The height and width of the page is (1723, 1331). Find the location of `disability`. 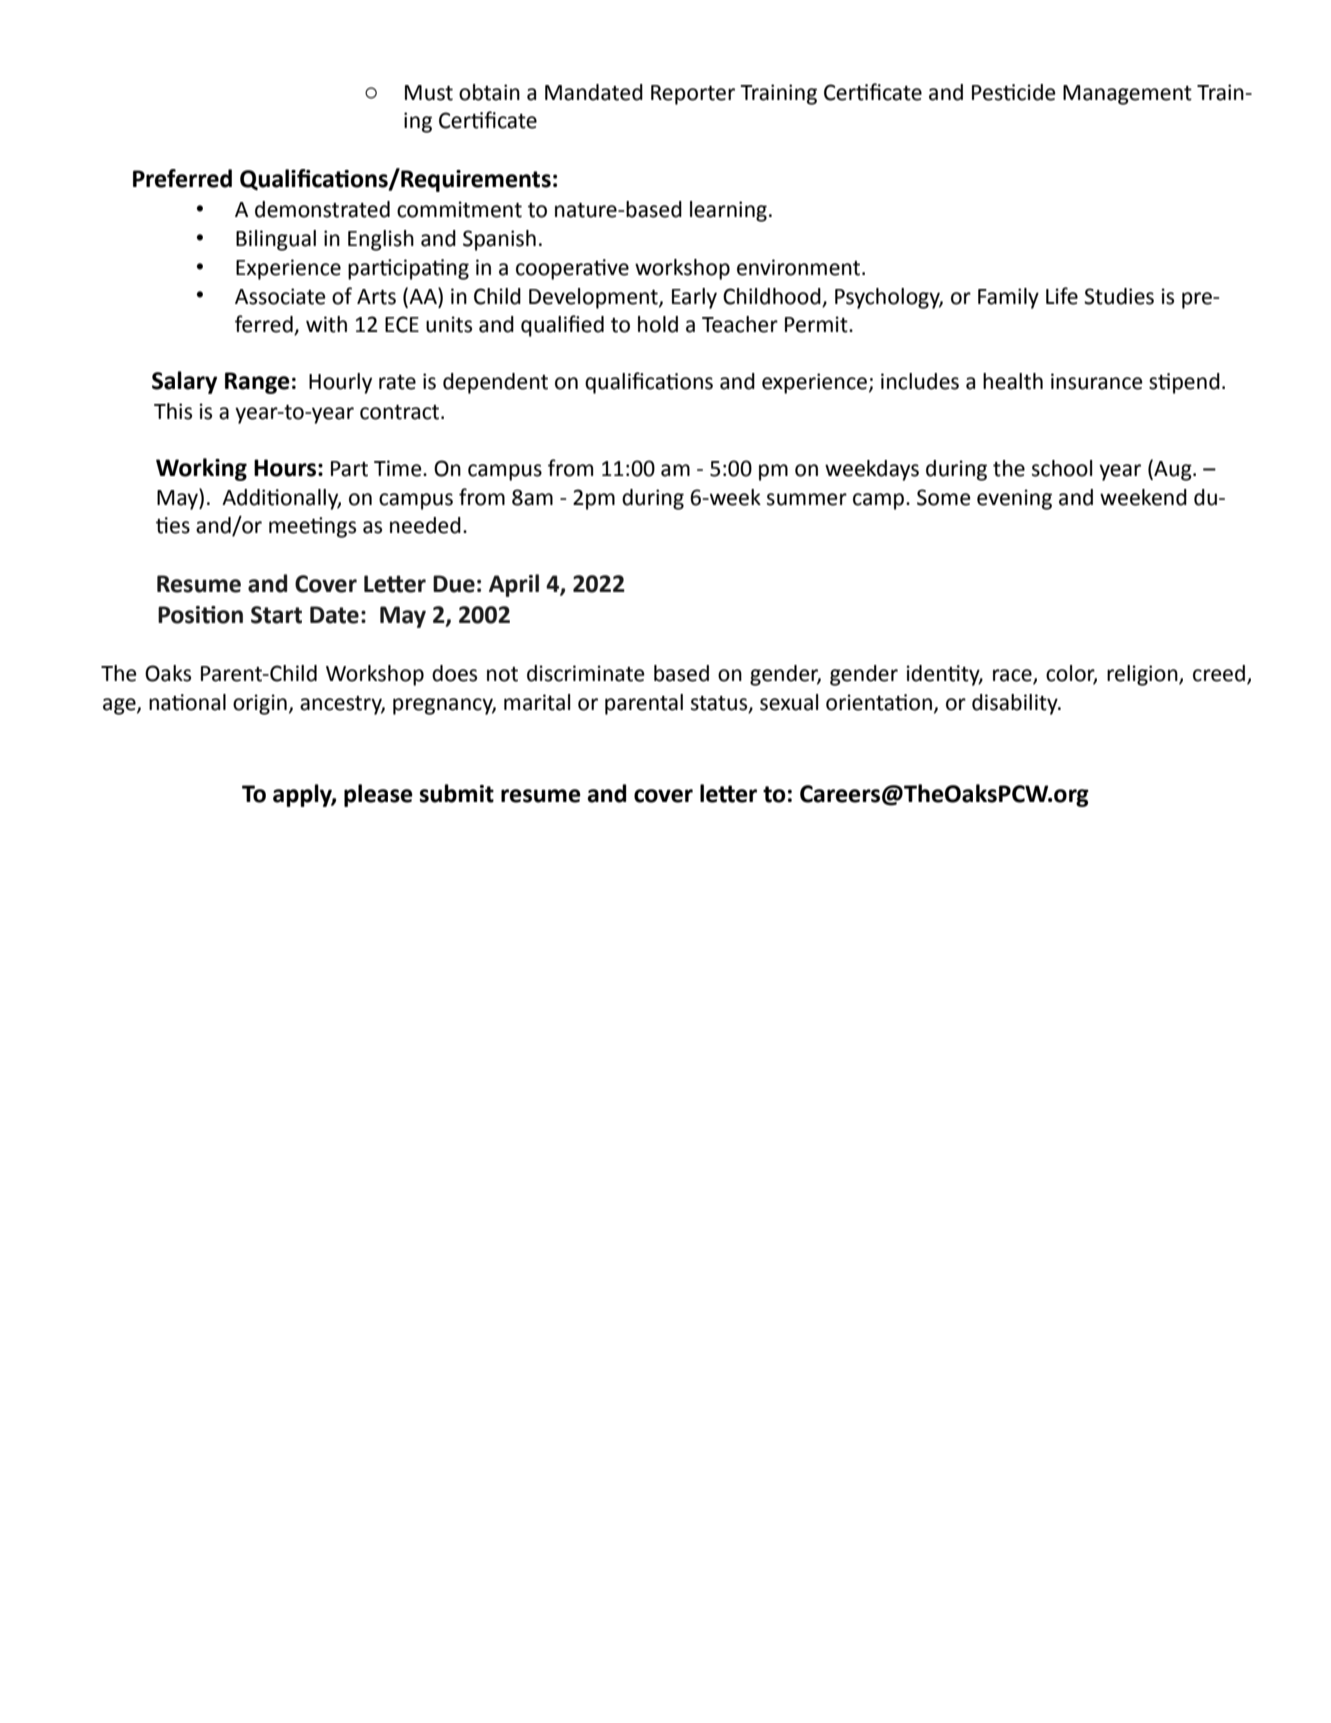

disability is located at coordinates (1016, 704).
